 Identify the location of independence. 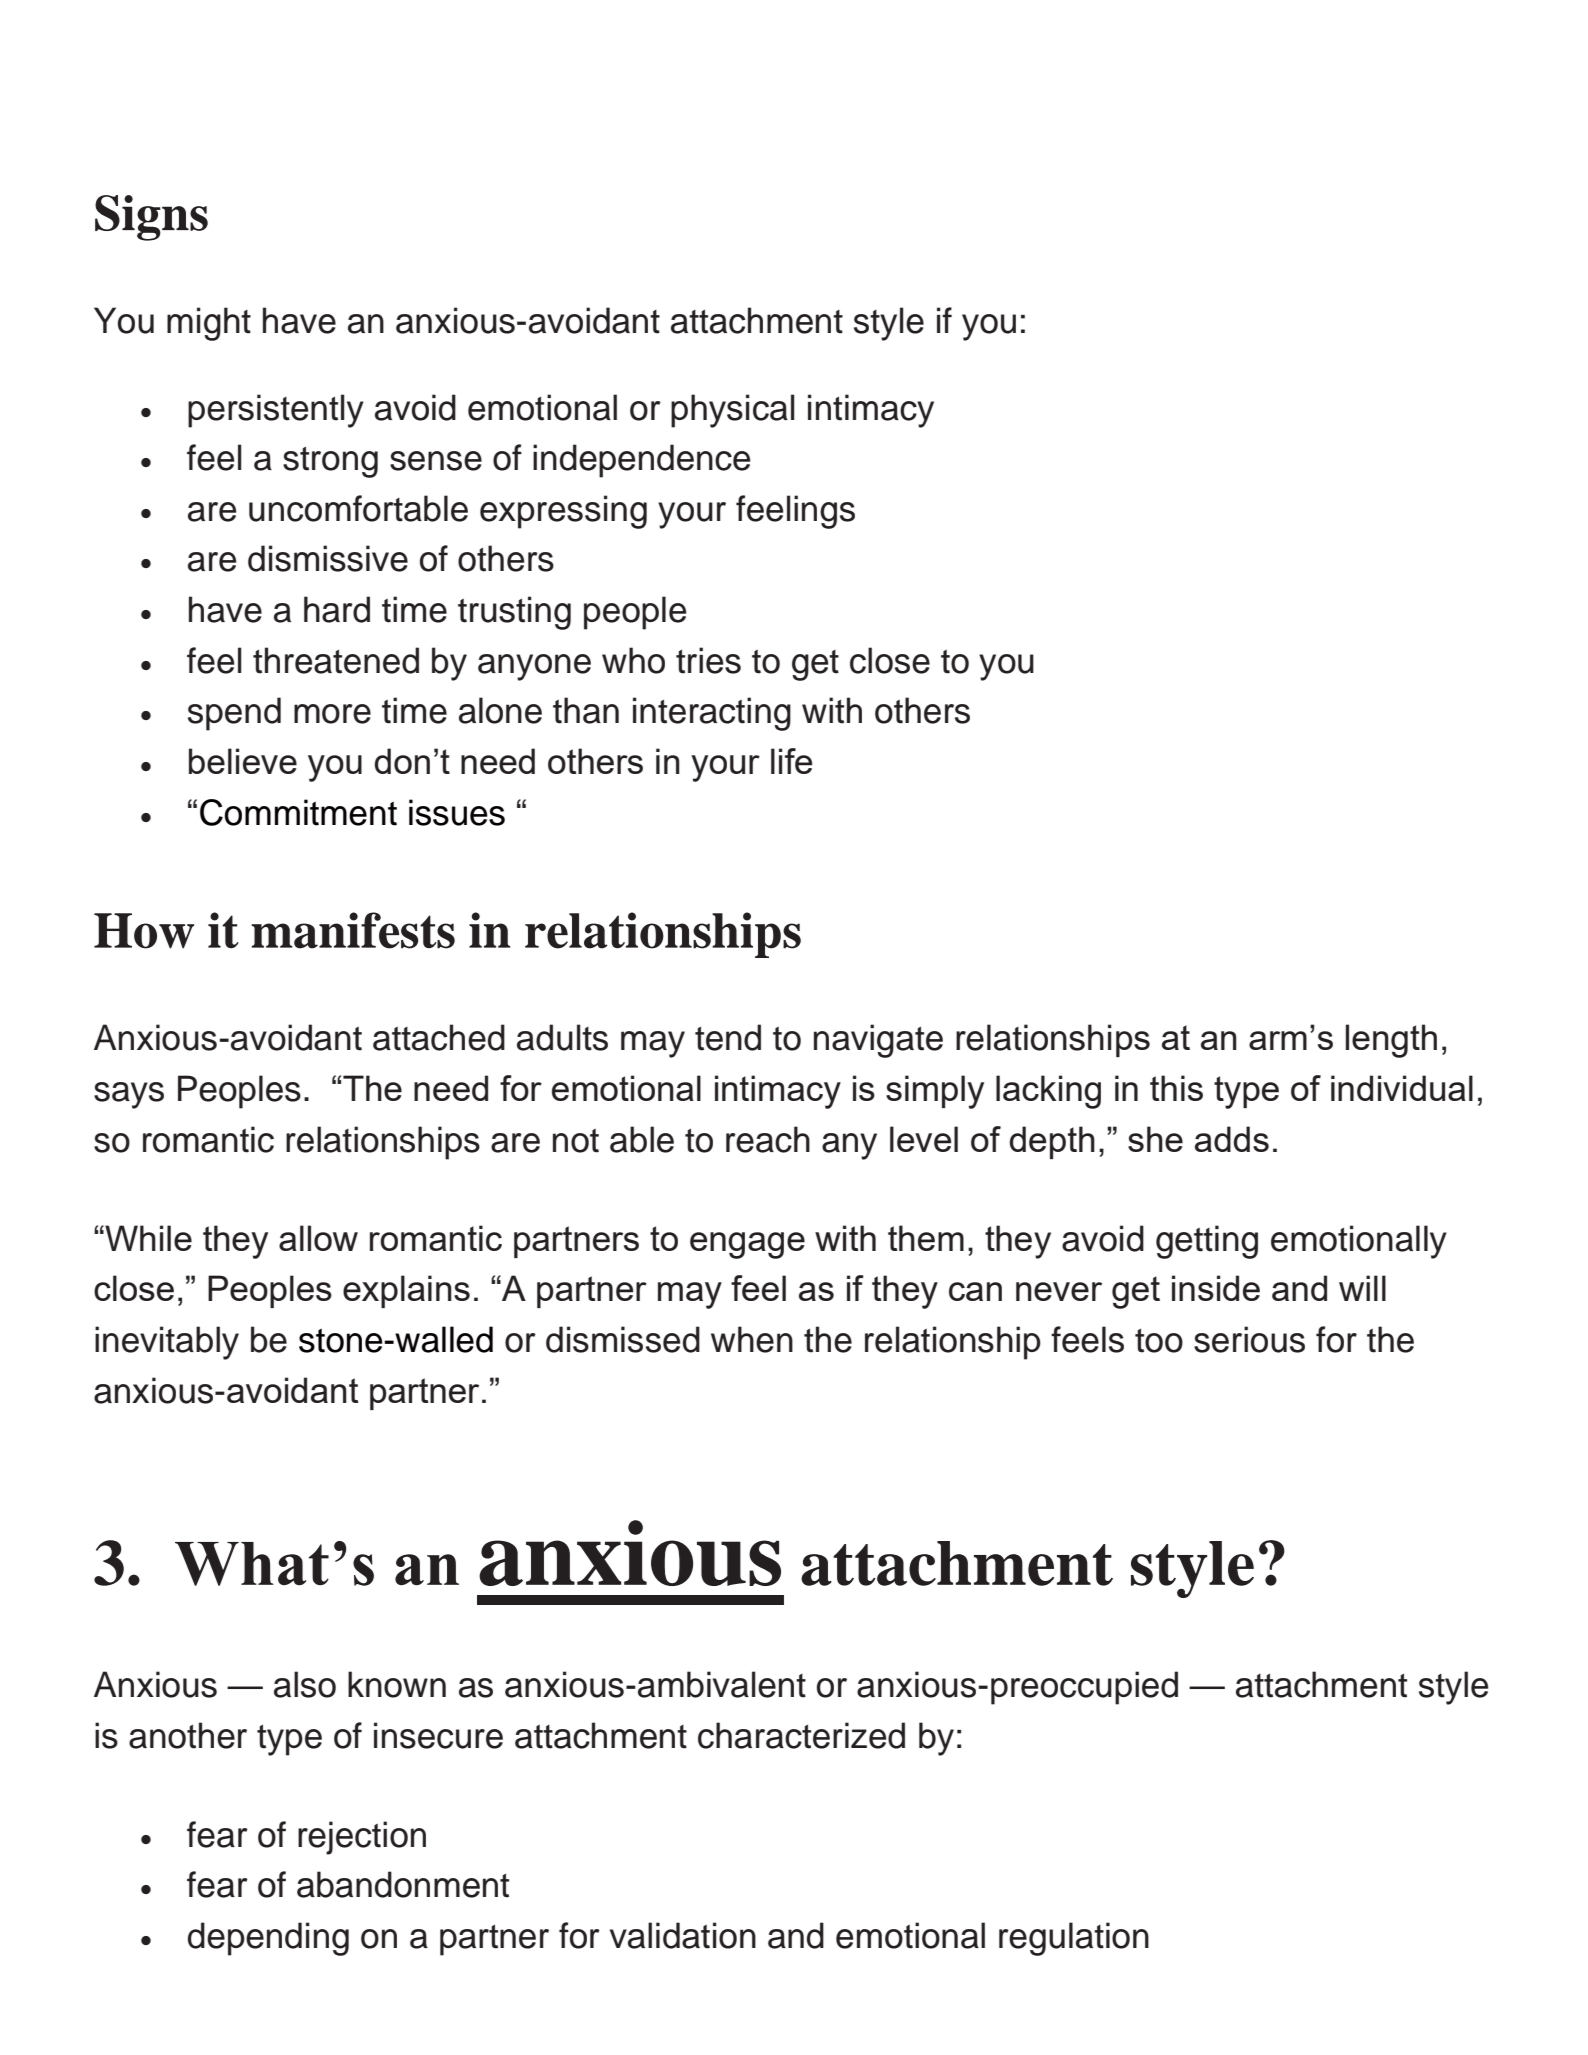
(642, 461).
